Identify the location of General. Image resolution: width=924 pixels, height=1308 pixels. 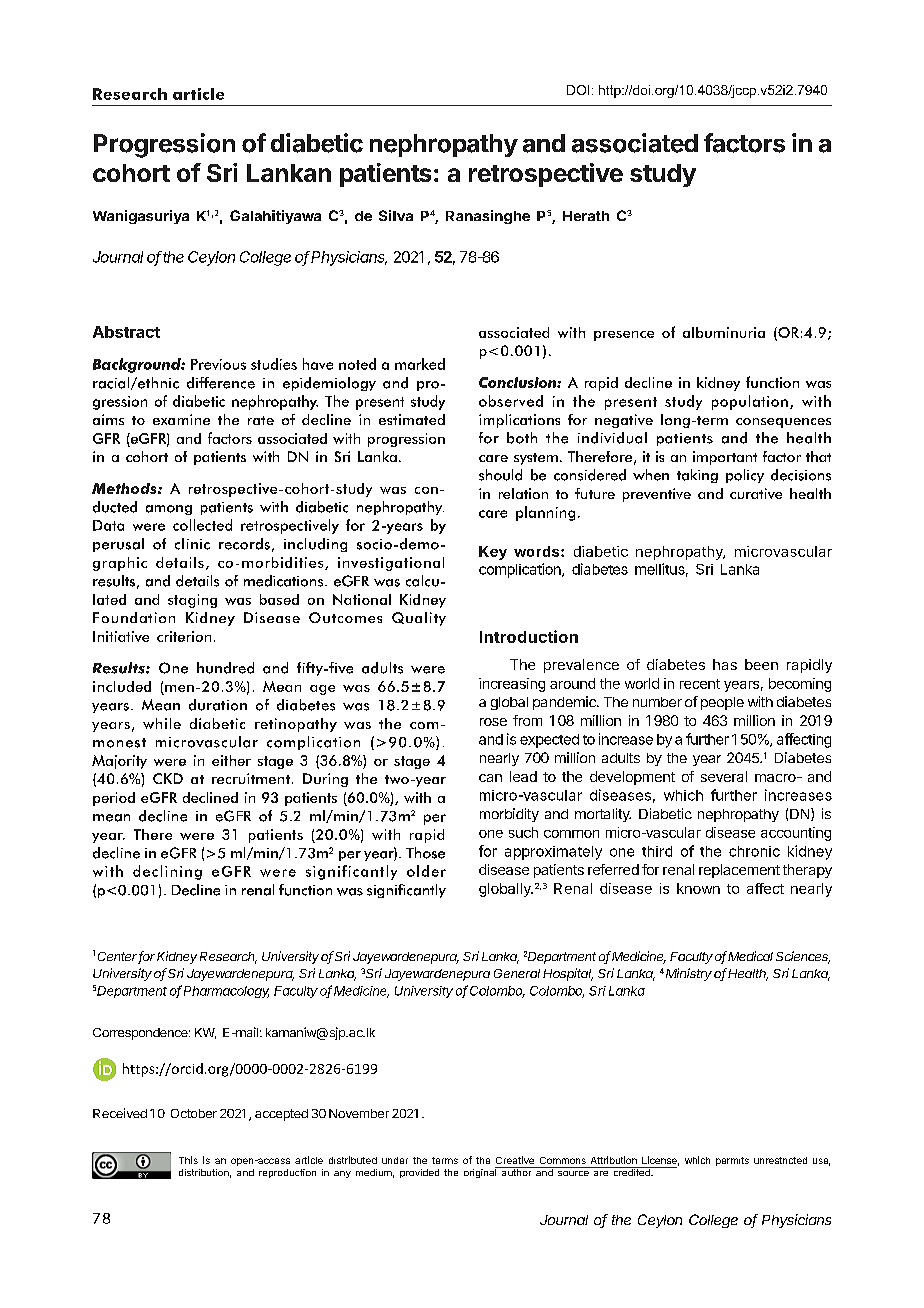
(517, 973).
